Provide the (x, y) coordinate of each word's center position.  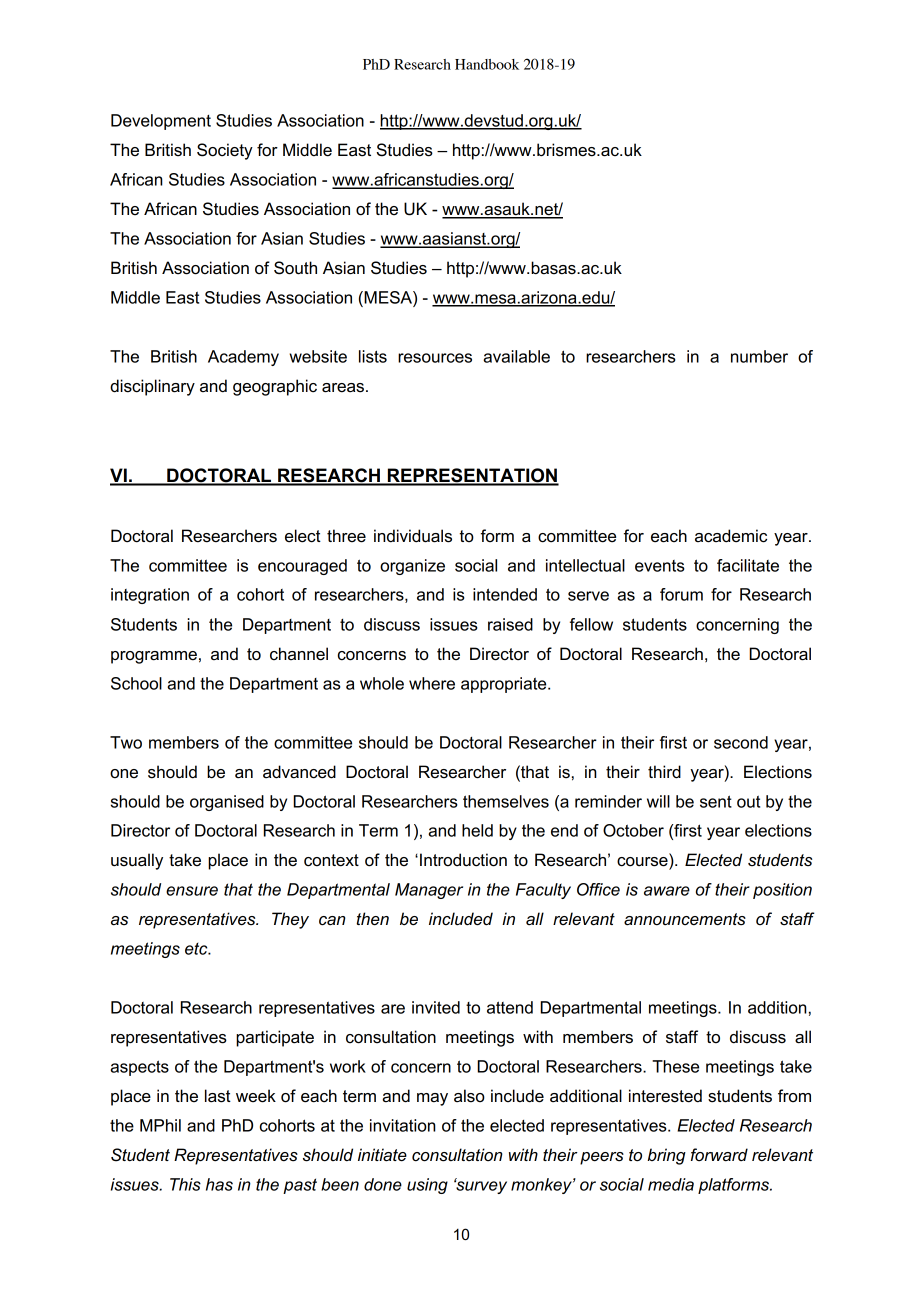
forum (681, 594)
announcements (685, 919)
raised (510, 624)
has (219, 1184)
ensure (192, 891)
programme (154, 657)
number (759, 356)
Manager (429, 891)
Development (161, 122)
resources (435, 358)
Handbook (487, 64)
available (516, 356)
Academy (243, 358)
